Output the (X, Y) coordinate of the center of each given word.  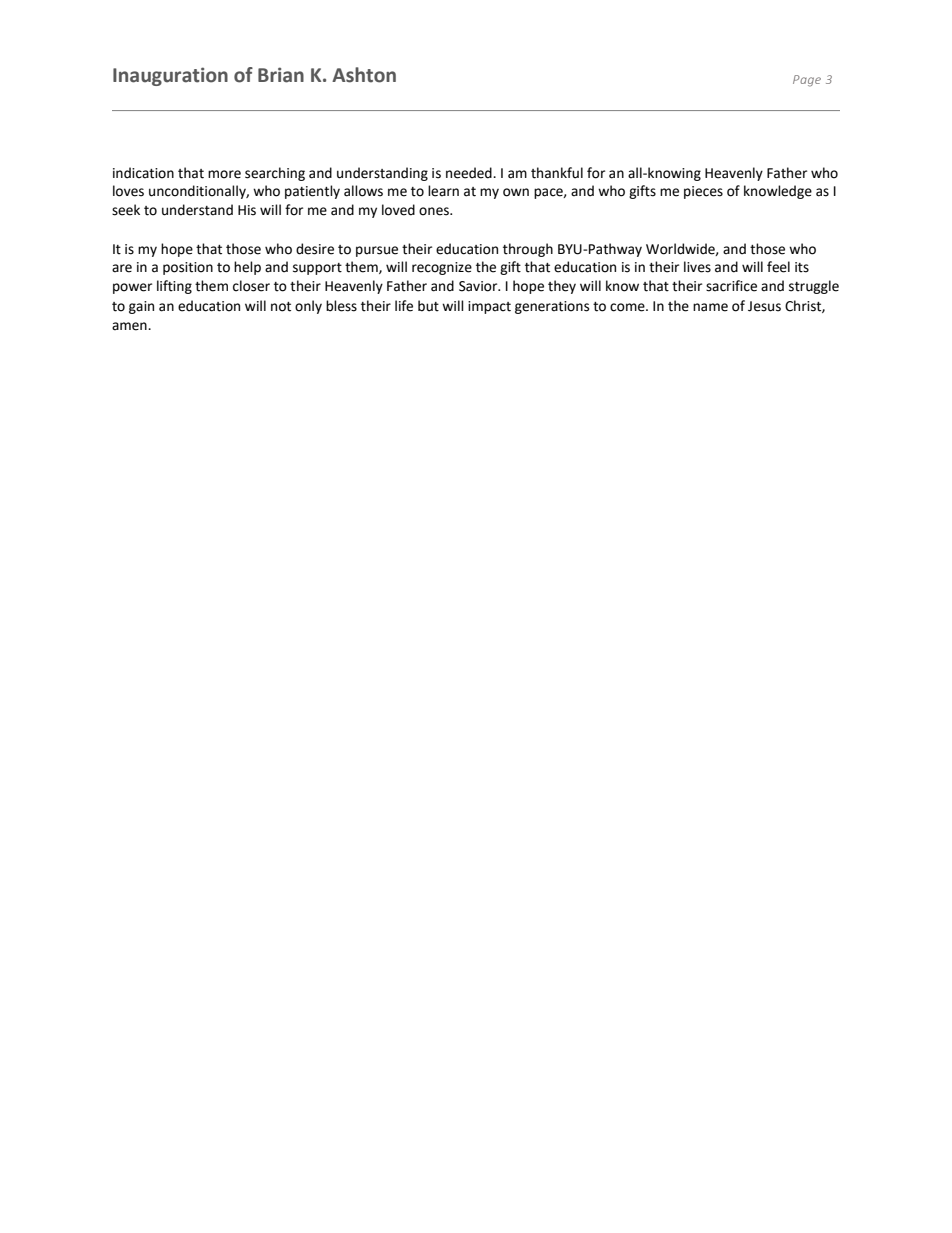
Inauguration (170, 76)
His (247, 210)
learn (443, 191)
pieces (703, 192)
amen (130, 326)
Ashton (364, 75)
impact (489, 307)
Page (807, 81)
